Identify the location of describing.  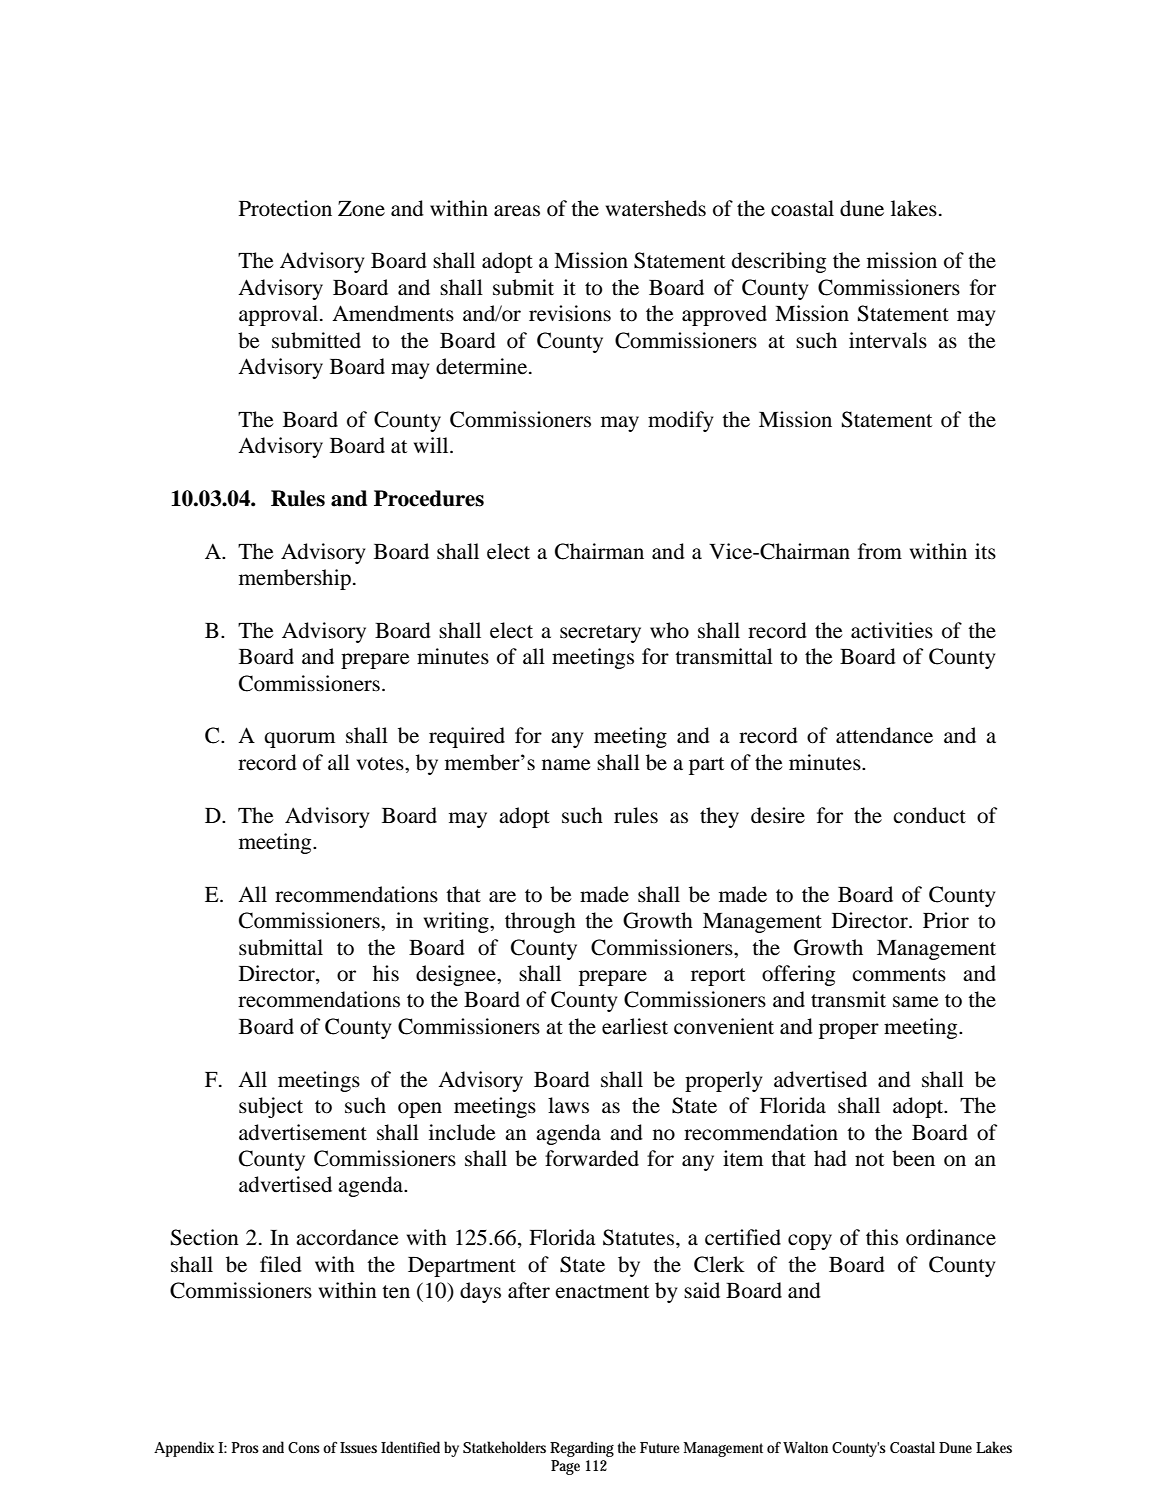
(779, 262).
